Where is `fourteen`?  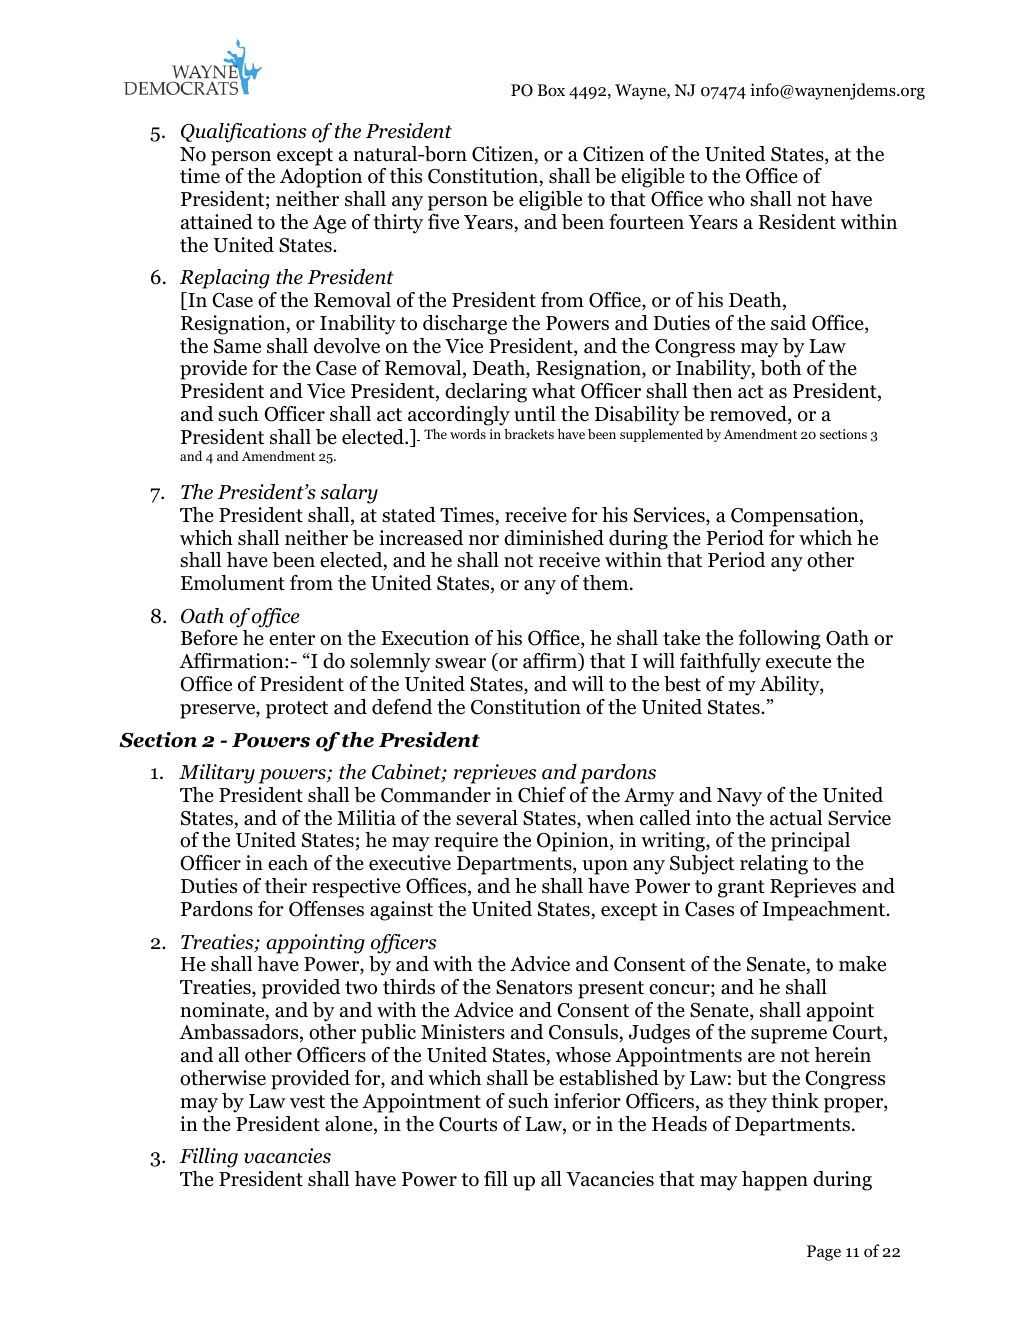 fourteen is located at coordinates (646, 222).
